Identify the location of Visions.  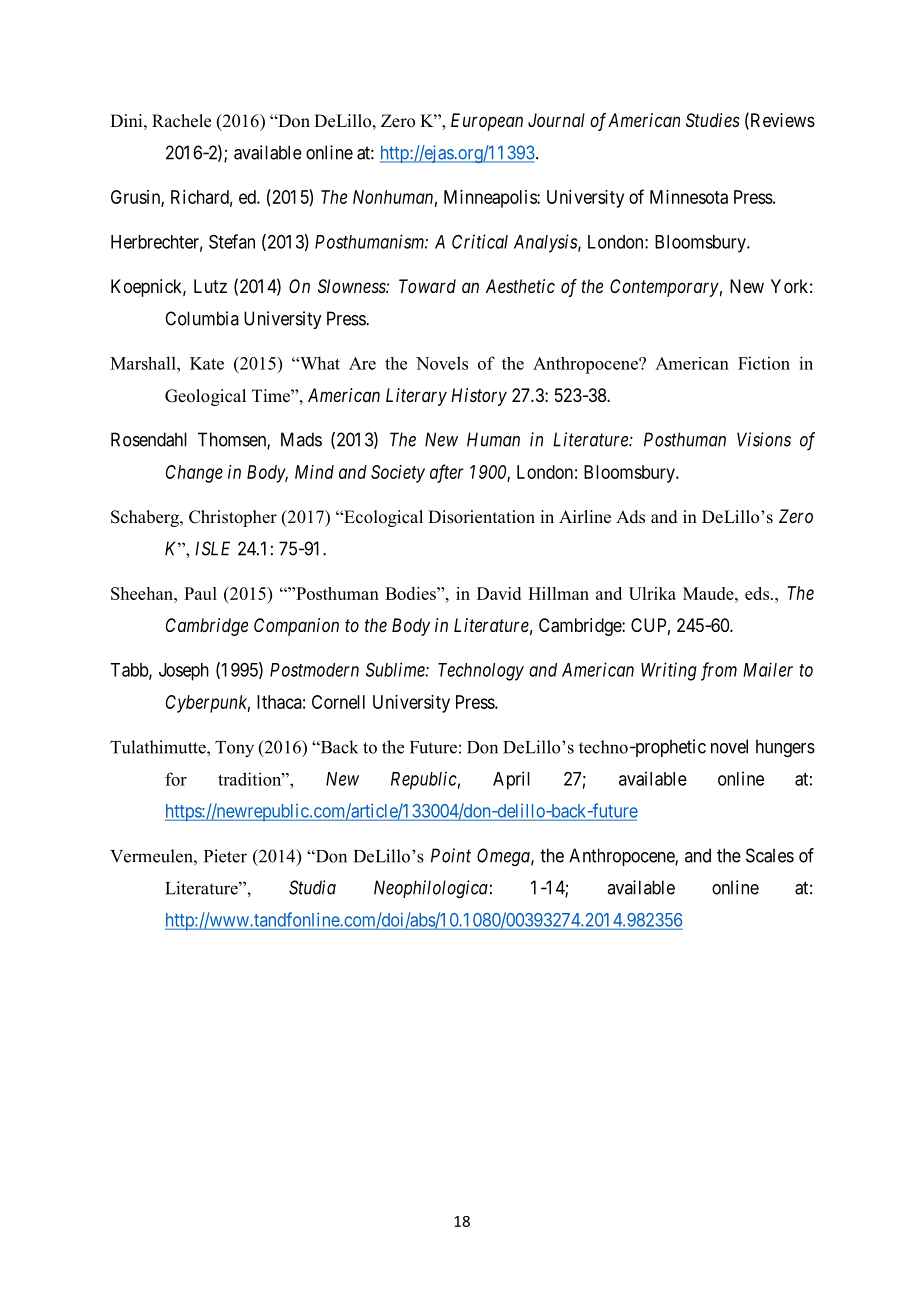
(764, 439).
